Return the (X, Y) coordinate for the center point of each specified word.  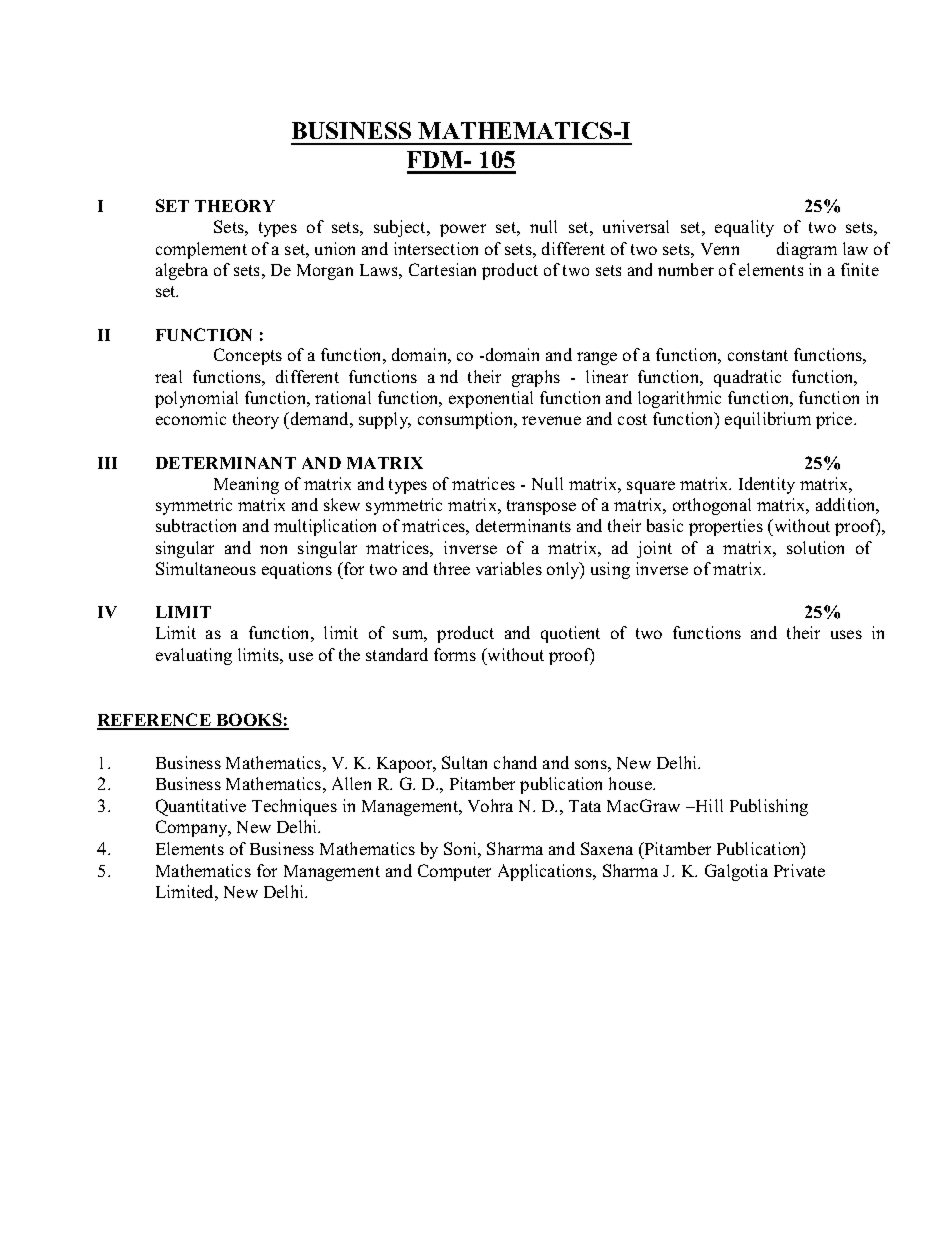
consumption (467, 420)
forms (455, 654)
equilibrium (768, 420)
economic (191, 418)
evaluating (194, 656)
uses (846, 634)
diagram (807, 250)
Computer (454, 872)
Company (193, 828)
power (463, 230)
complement (201, 250)
